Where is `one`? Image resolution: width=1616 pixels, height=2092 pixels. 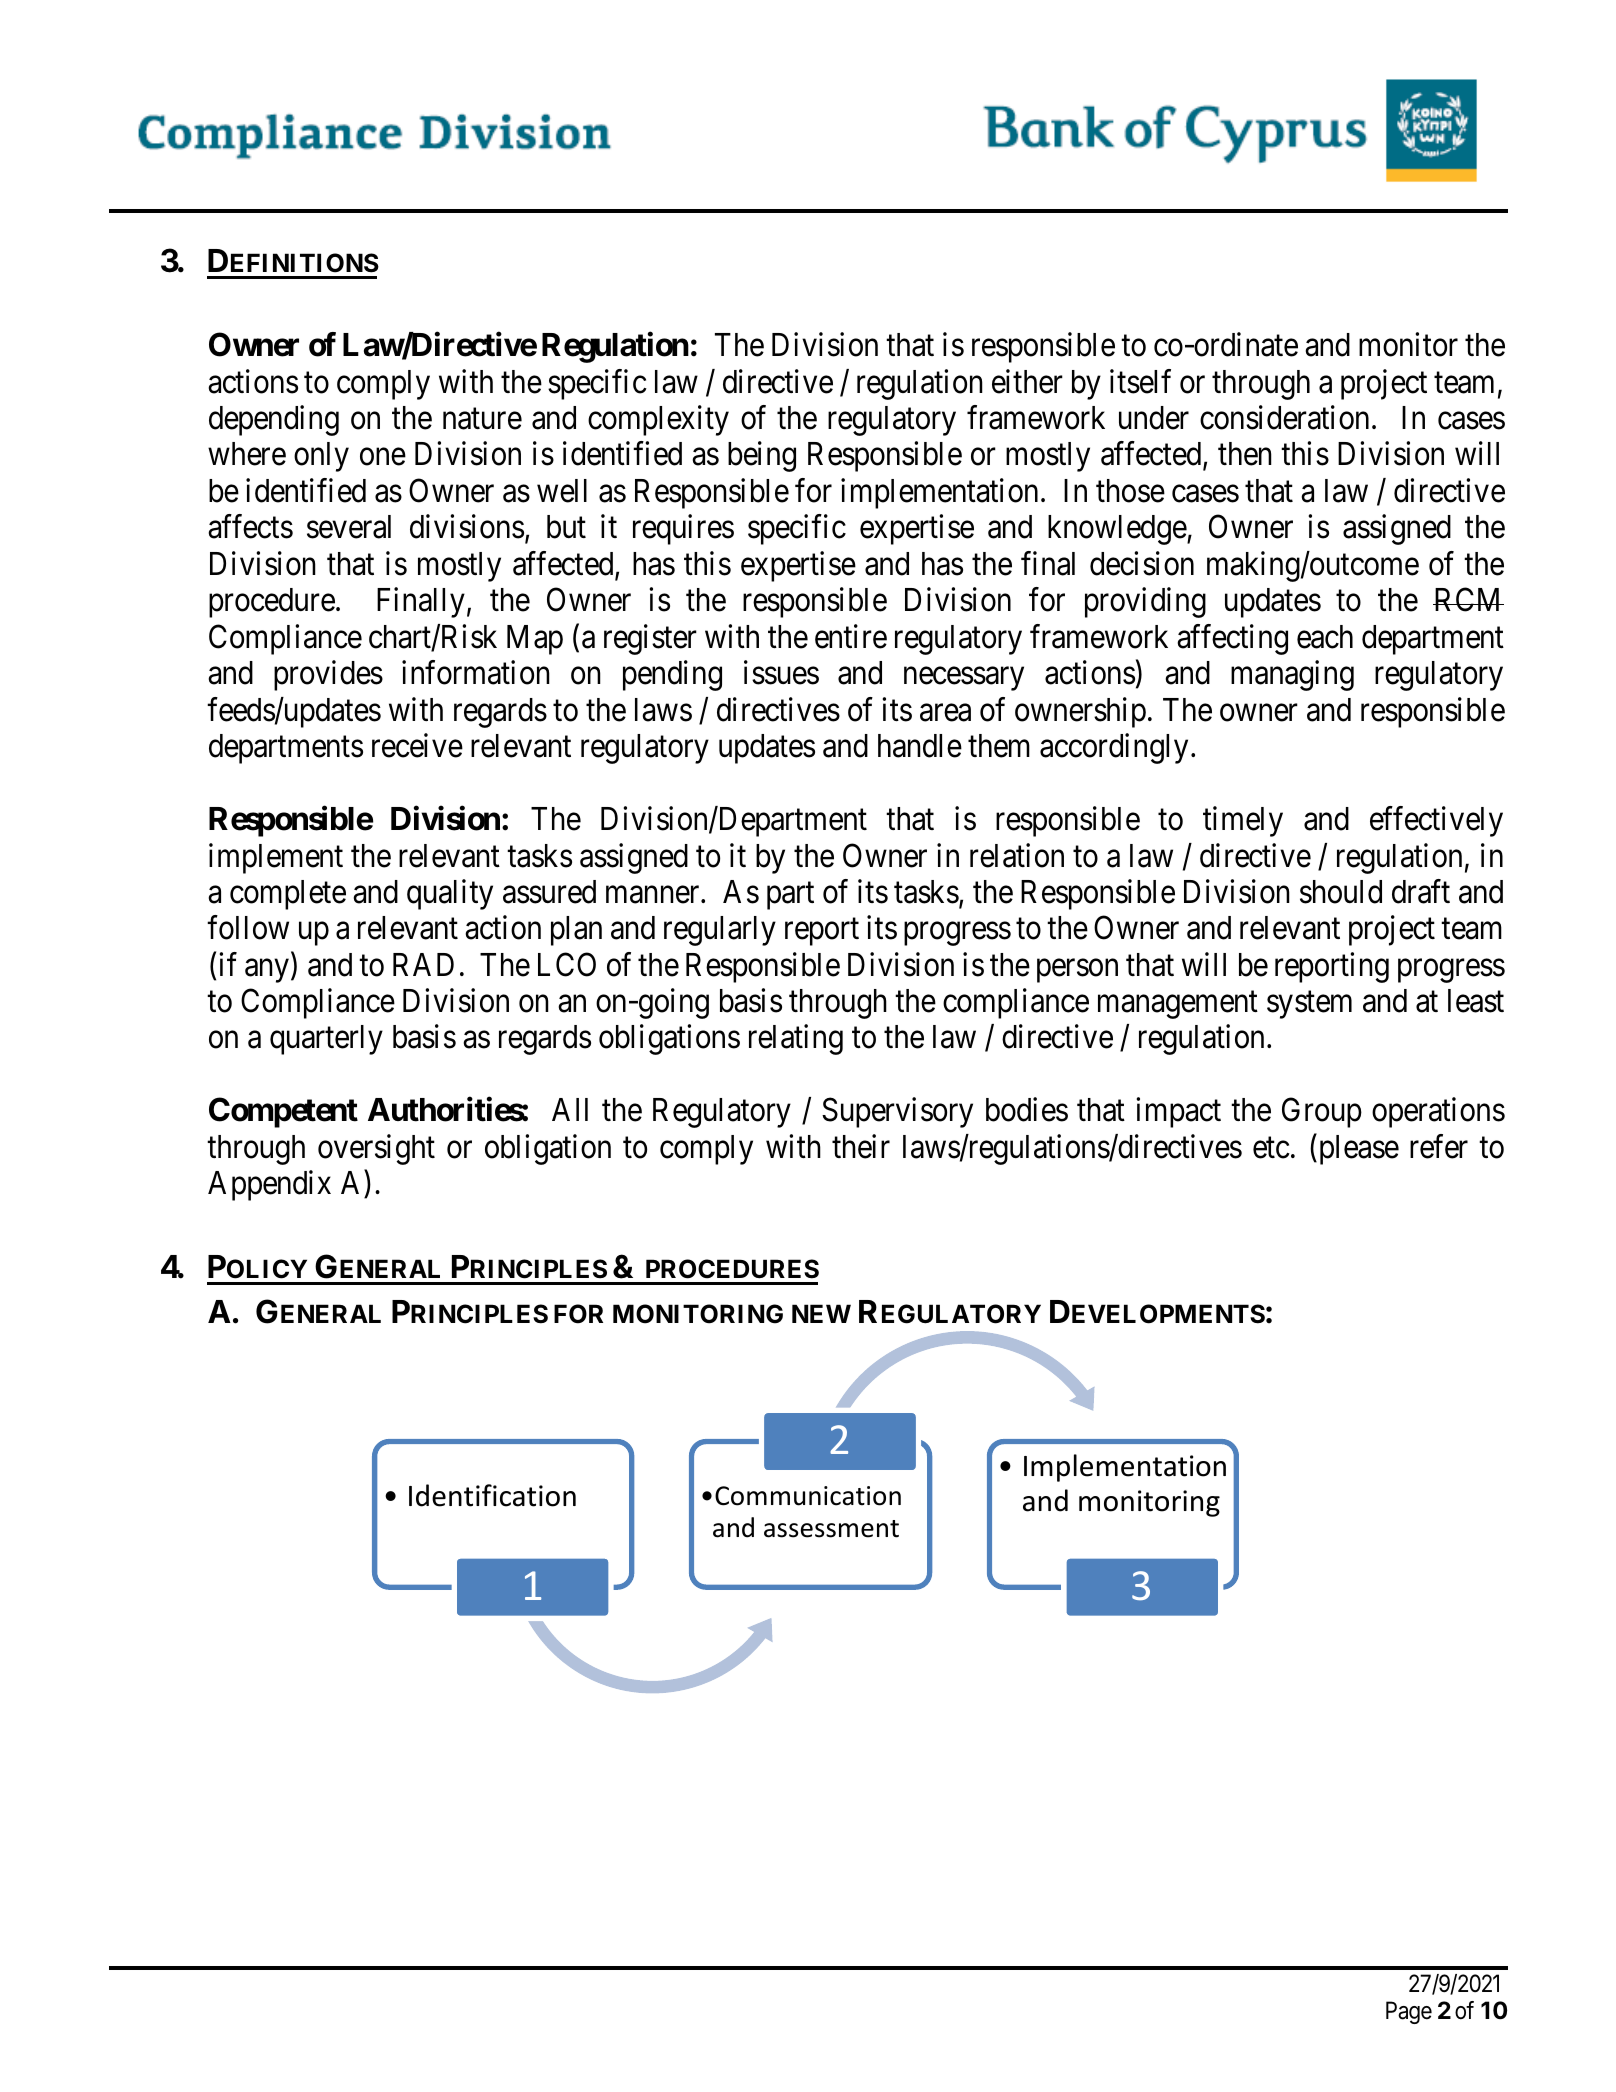
one is located at coordinates (383, 457).
